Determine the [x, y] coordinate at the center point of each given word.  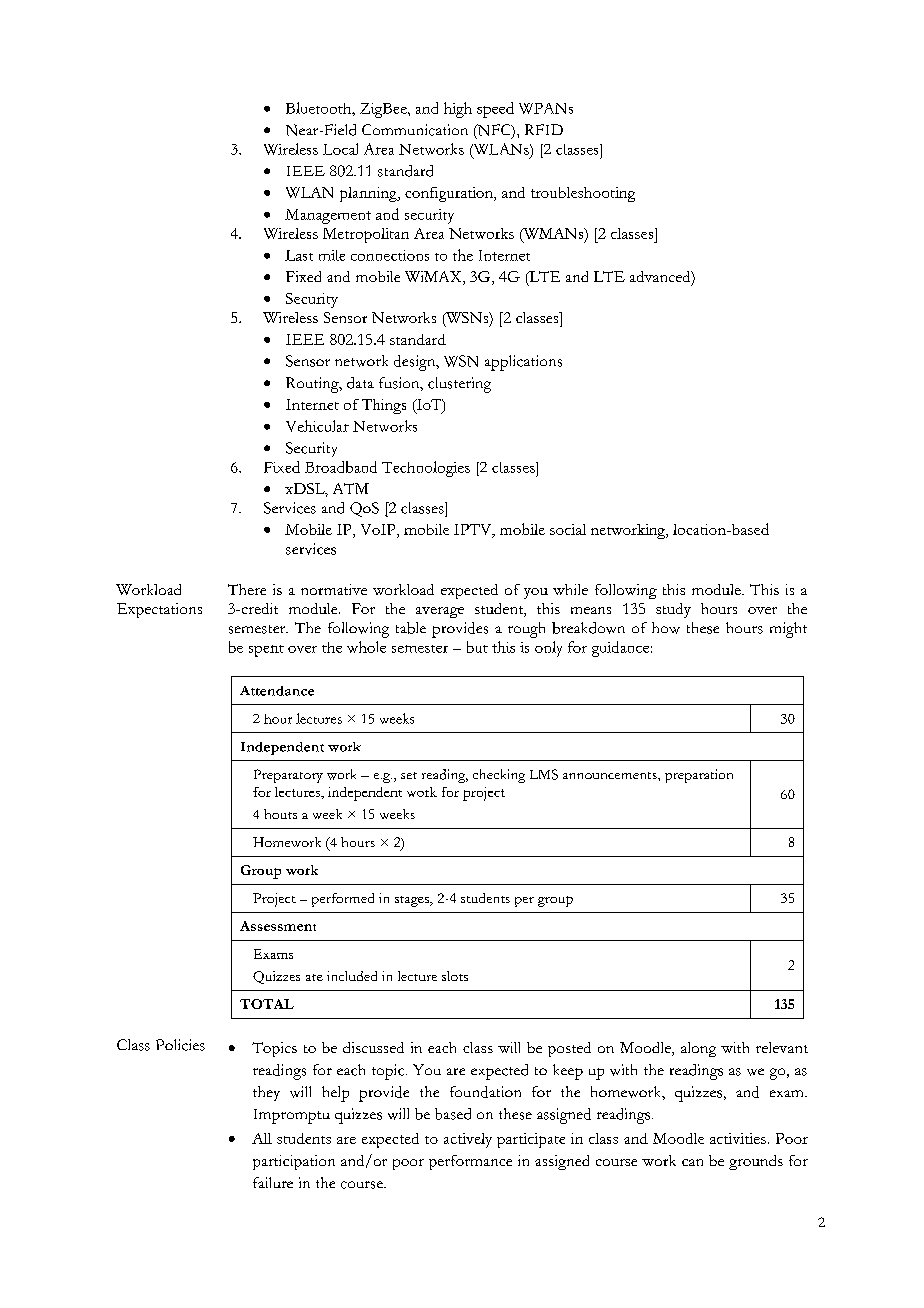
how [666, 628]
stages [413, 901]
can [692, 1162]
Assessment [278, 926]
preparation [699, 776]
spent [266, 651]
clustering [459, 385]
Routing [313, 385]
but [477, 647]
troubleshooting [583, 194]
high [458, 110]
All [262, 1138]
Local [340, 149]
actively [468, 1140]
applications [523, 363]
